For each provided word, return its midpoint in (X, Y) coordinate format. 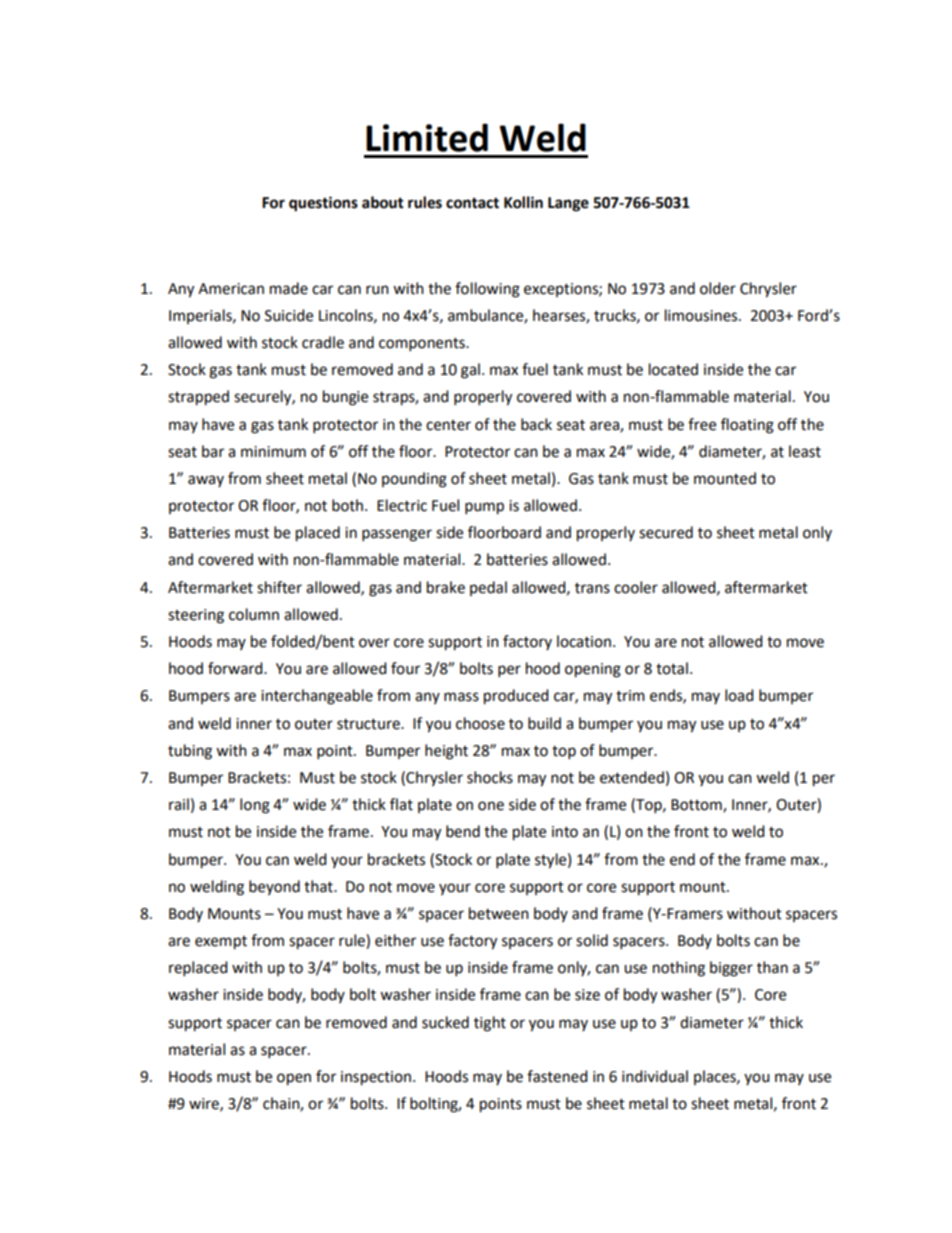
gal (470, 371)
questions (323, 204)
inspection (376, 1078)
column (254, 614)
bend (463, 831)
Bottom (697, 806)
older (718, 288)
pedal (488, 588)
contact (472, 203)
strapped (198, 398)
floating (747, 426)
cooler (636, 587)
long (255, 806)
